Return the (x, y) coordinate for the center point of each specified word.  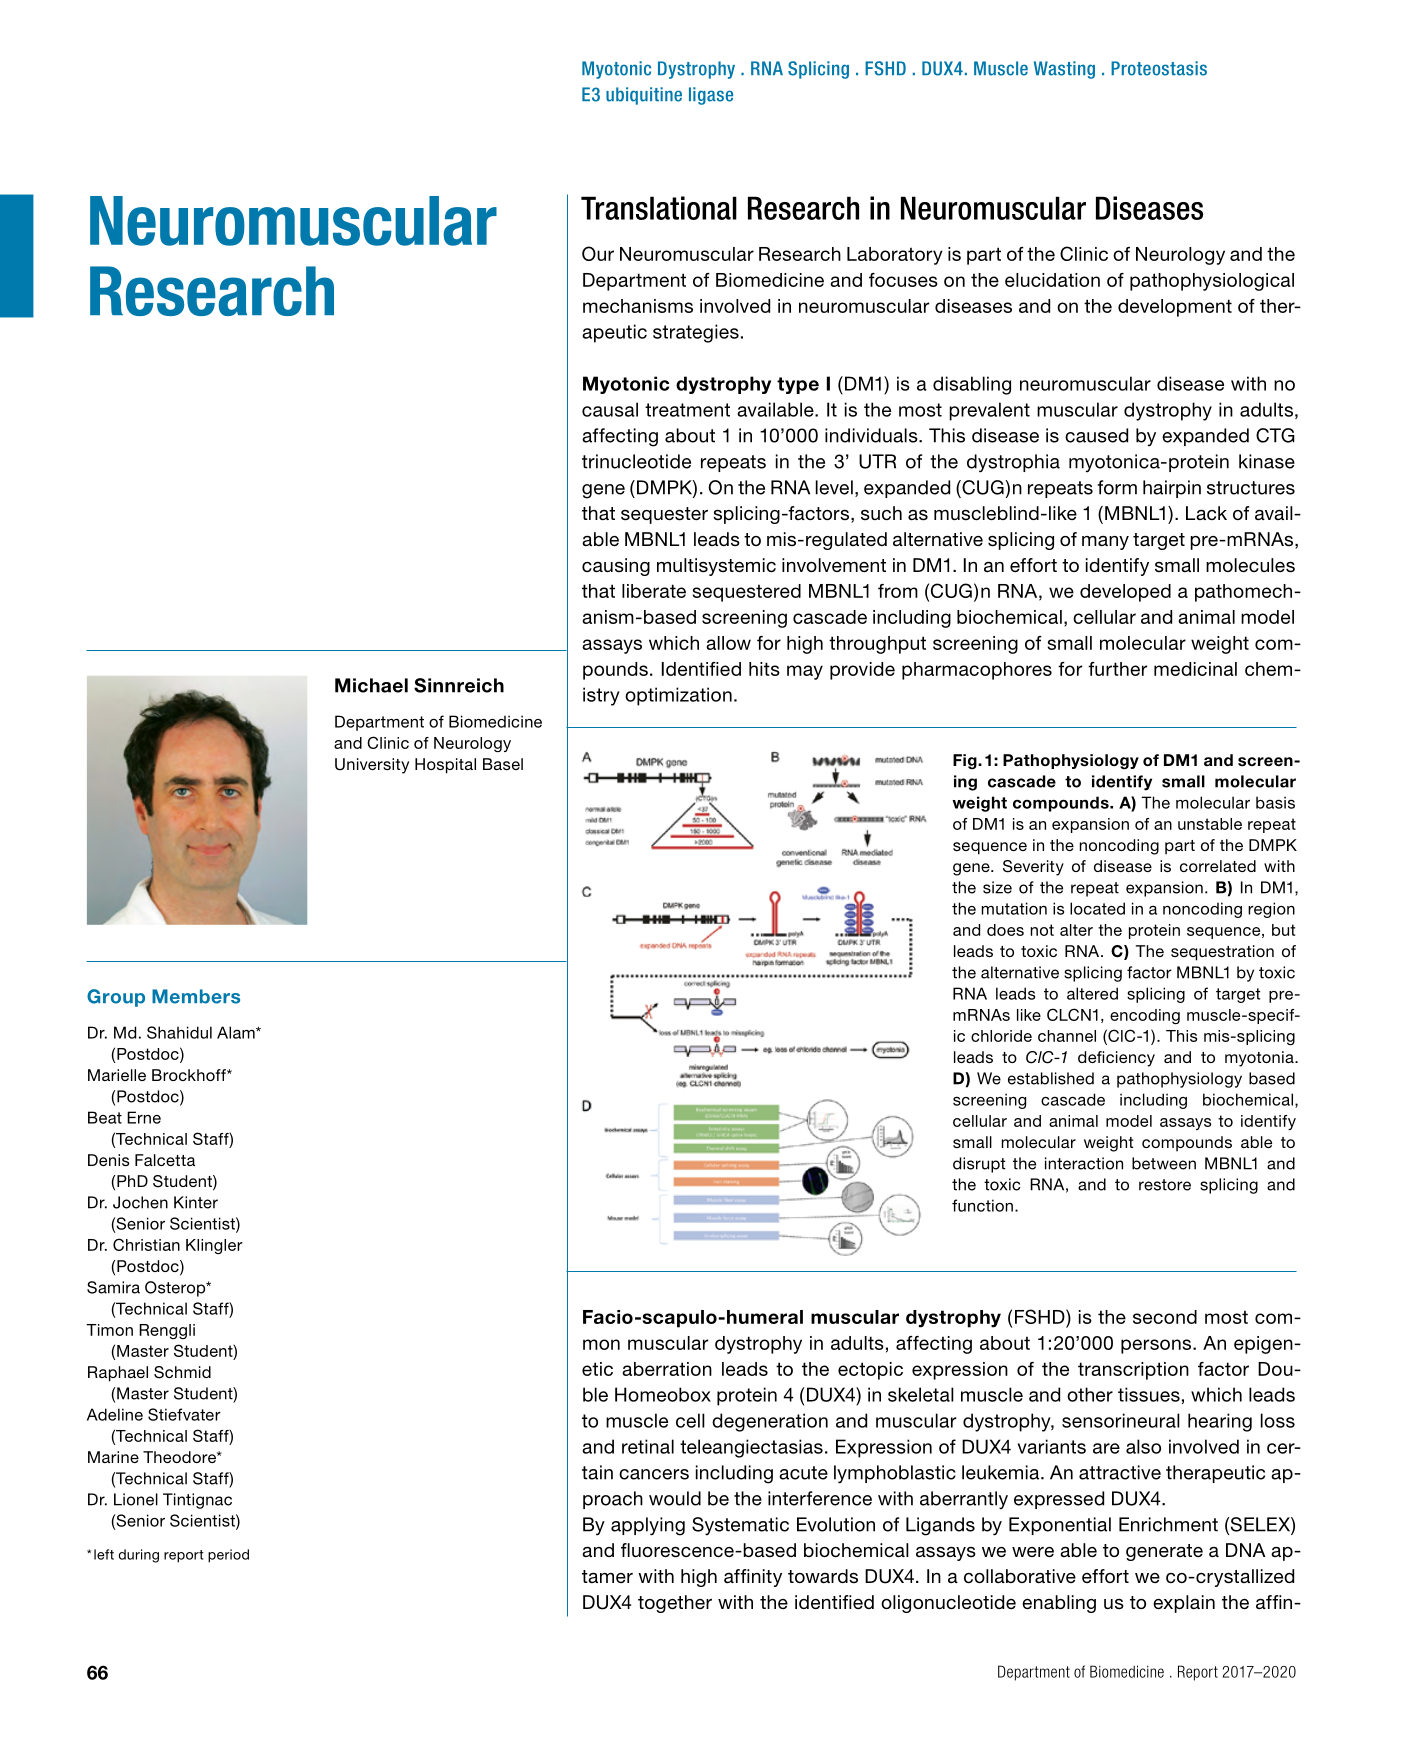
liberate (654, 591)
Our (598, 253)
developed (1125, 593)
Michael (371, 685)
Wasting (1064, 70)
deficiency (1116, 1059)
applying (648, 1526)
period (228, 1556)
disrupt (979, 1165)
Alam (237, 1032)
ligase (711, 96)
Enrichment (1168, 1524)
